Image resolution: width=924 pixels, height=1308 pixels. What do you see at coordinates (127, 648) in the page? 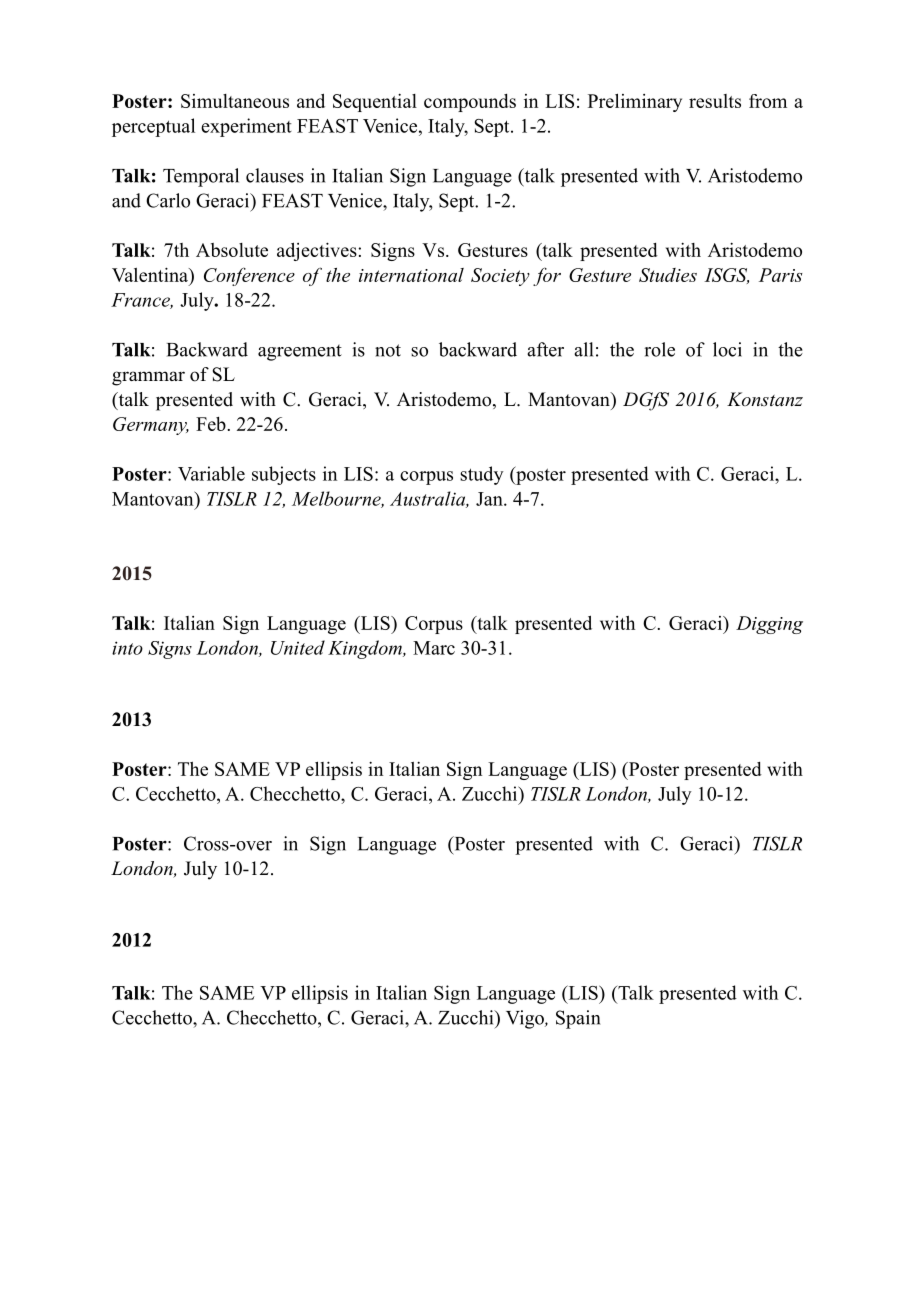
I see `into` at bounding box center [127, 648].
